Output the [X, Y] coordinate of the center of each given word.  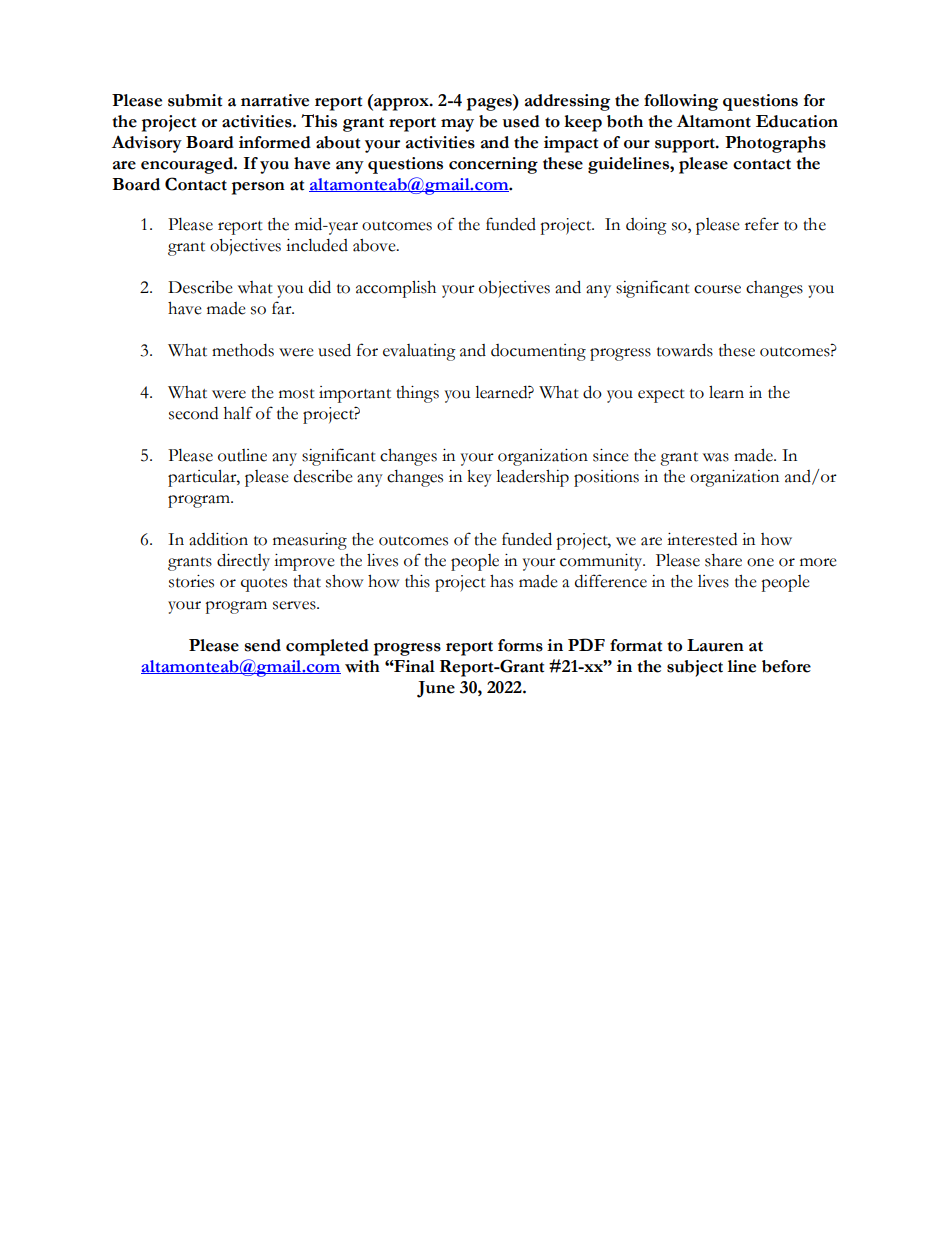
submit [195, 100]
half [238, 413]
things [417, 394]
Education [797, 121]
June [436, 689]
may [457, 125]
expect [661, 396]
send [263, 645]
